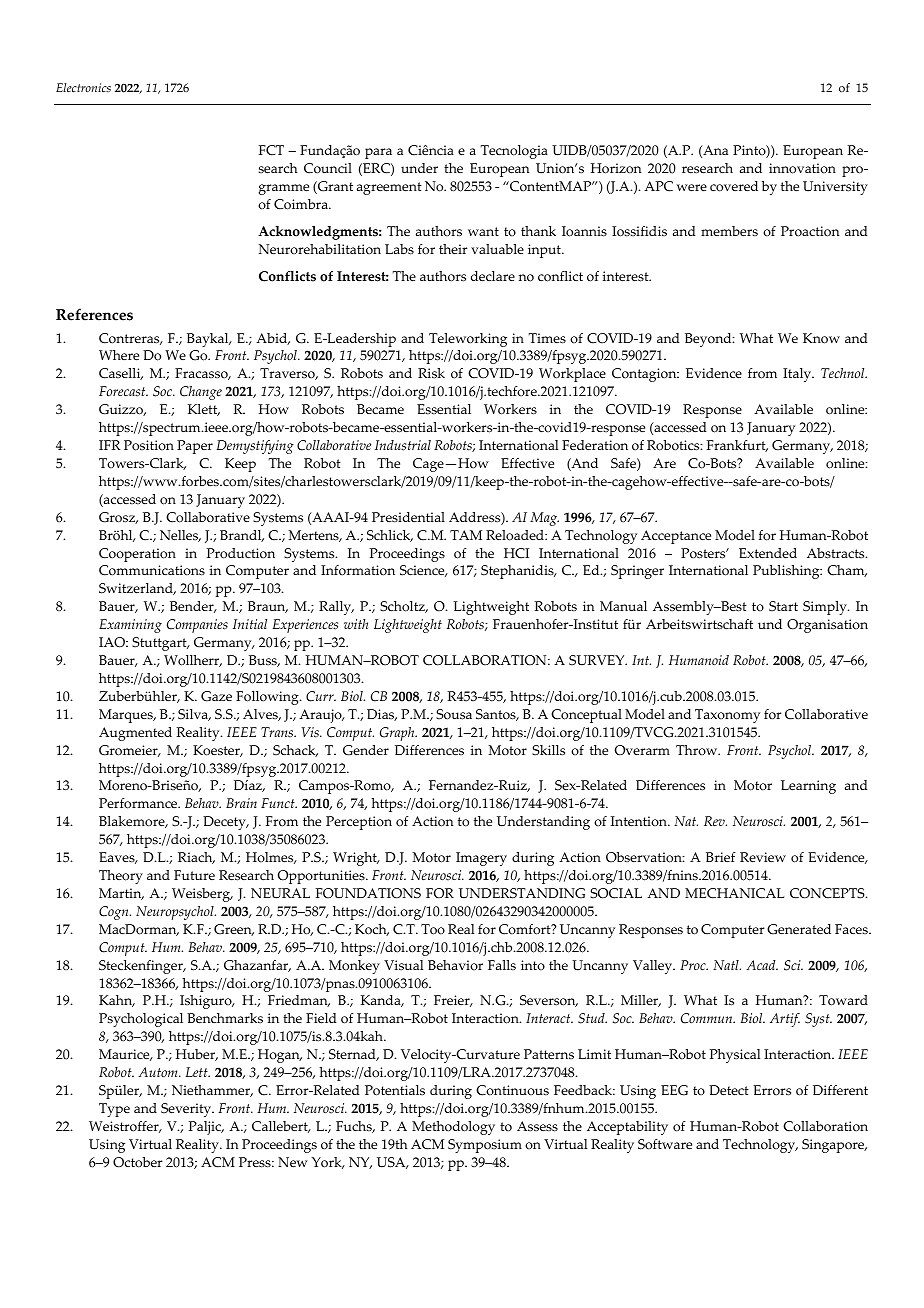 The image size is (924, 1308). Describe the element at coordinates (139, 803) in the document. I see `Performance` at that location.
